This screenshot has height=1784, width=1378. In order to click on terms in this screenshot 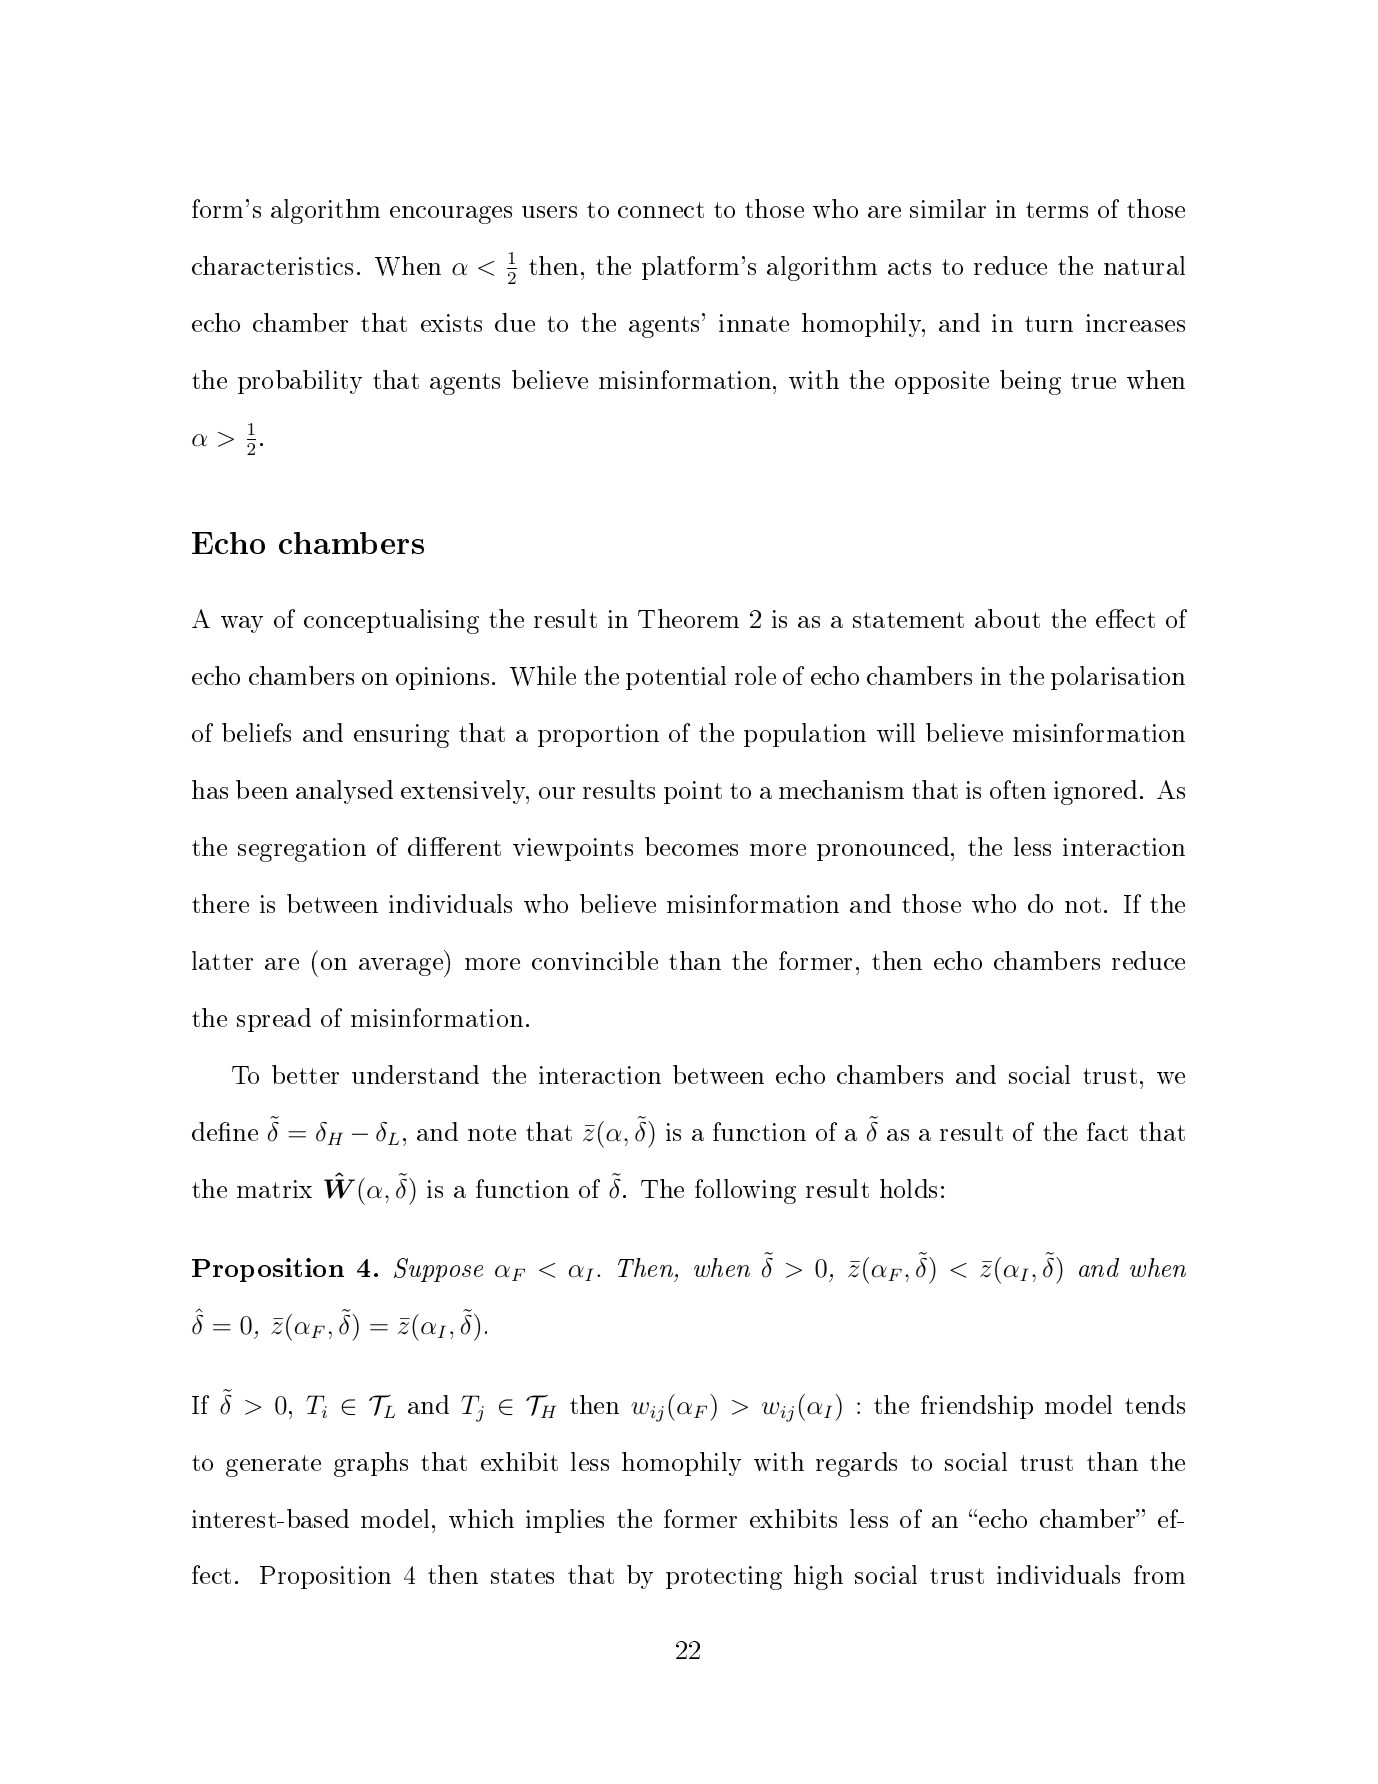, I will do `click(1057, 210)`.
